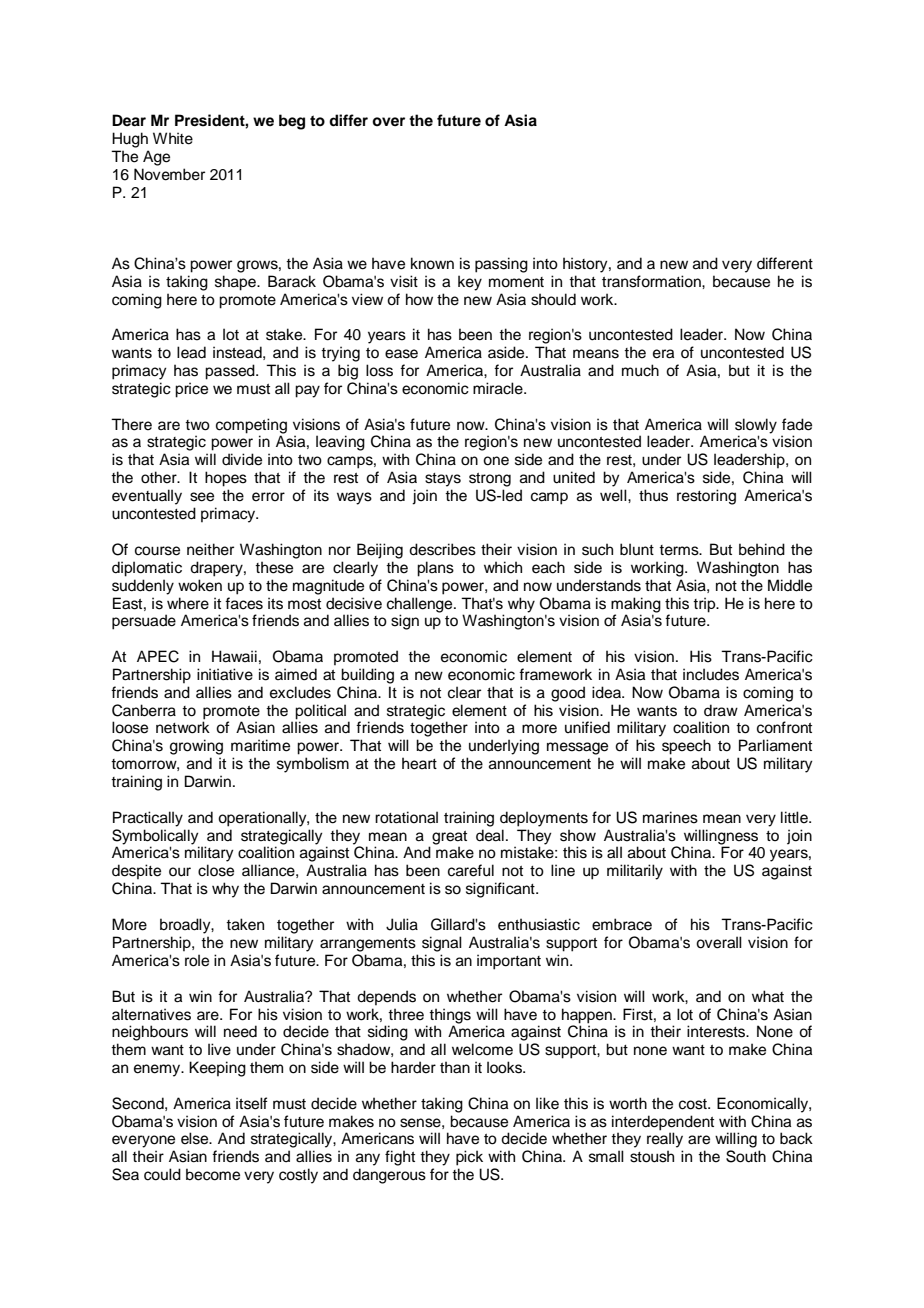  I want to click on stays, so click(443, 480).
